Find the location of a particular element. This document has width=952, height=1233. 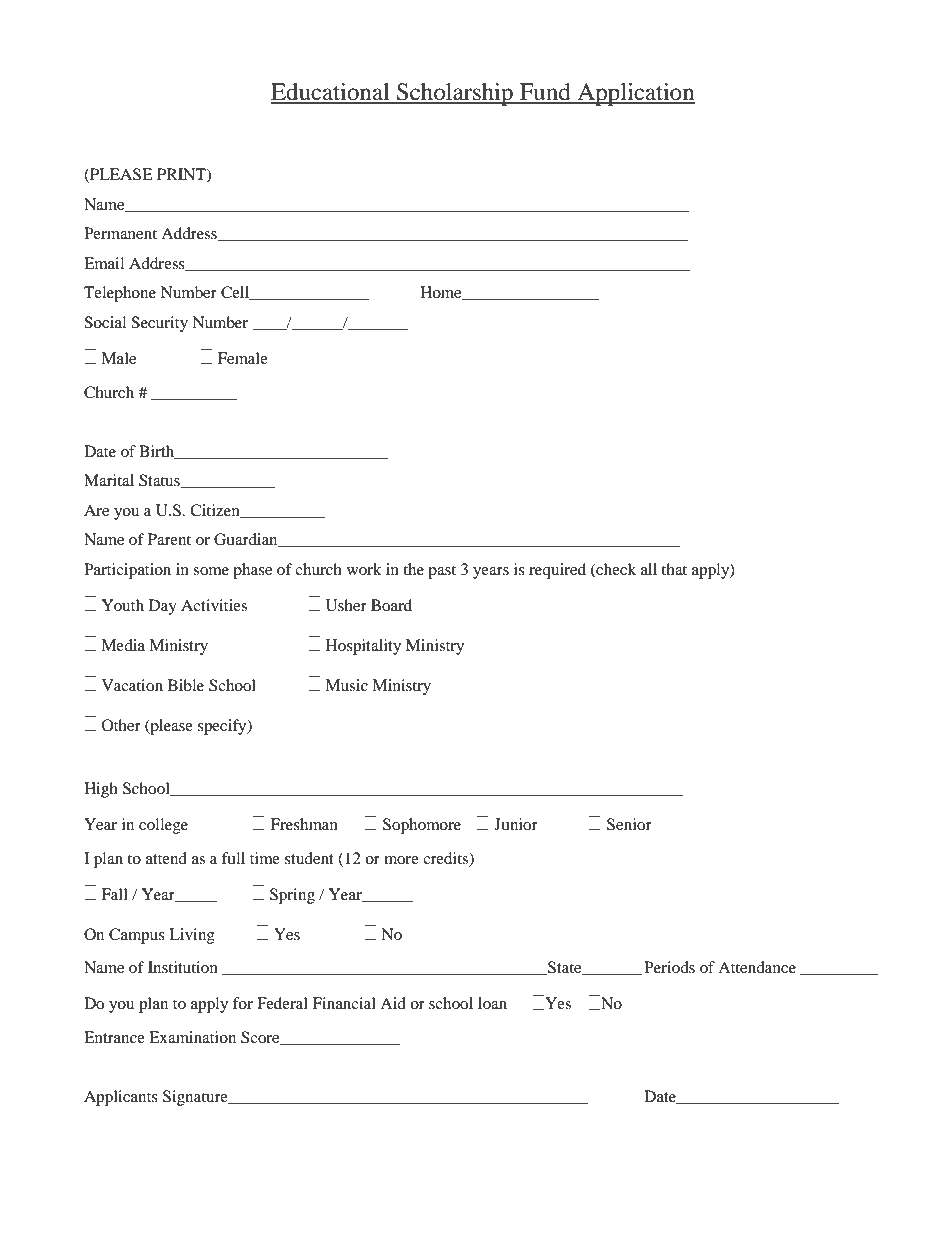

student is located at coordinates (309, 858).
